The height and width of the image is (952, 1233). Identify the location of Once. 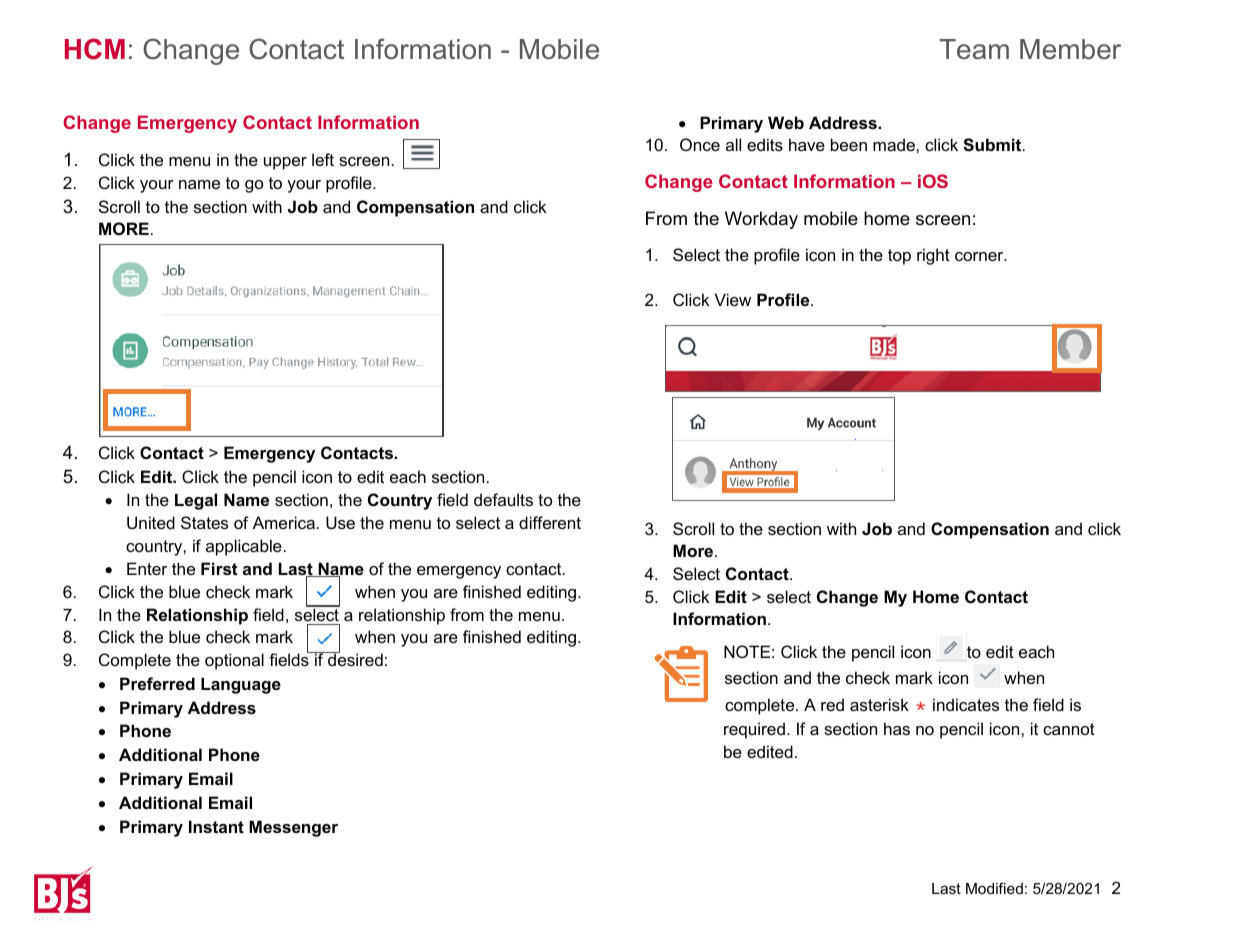
(700, 144).
